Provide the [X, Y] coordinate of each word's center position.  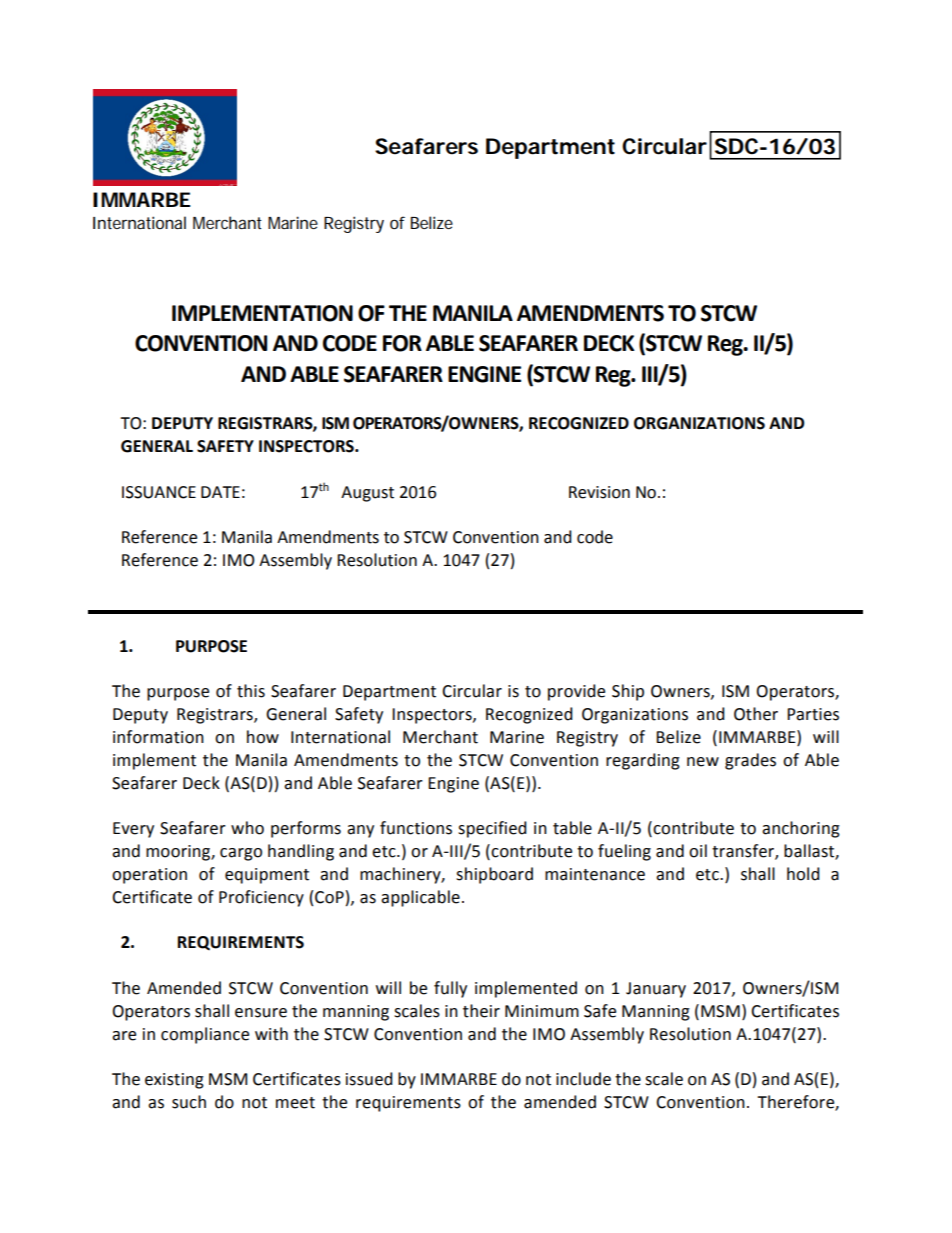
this [251, 691]
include [583, 1079]
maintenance [595, 874]
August [367, 494]
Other [756, 714]
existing [174, 1081]
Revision [599, 492]
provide [576, 692]
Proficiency [261, 898]
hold [803, 874]
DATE [220, 492]
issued [369, 1079]
